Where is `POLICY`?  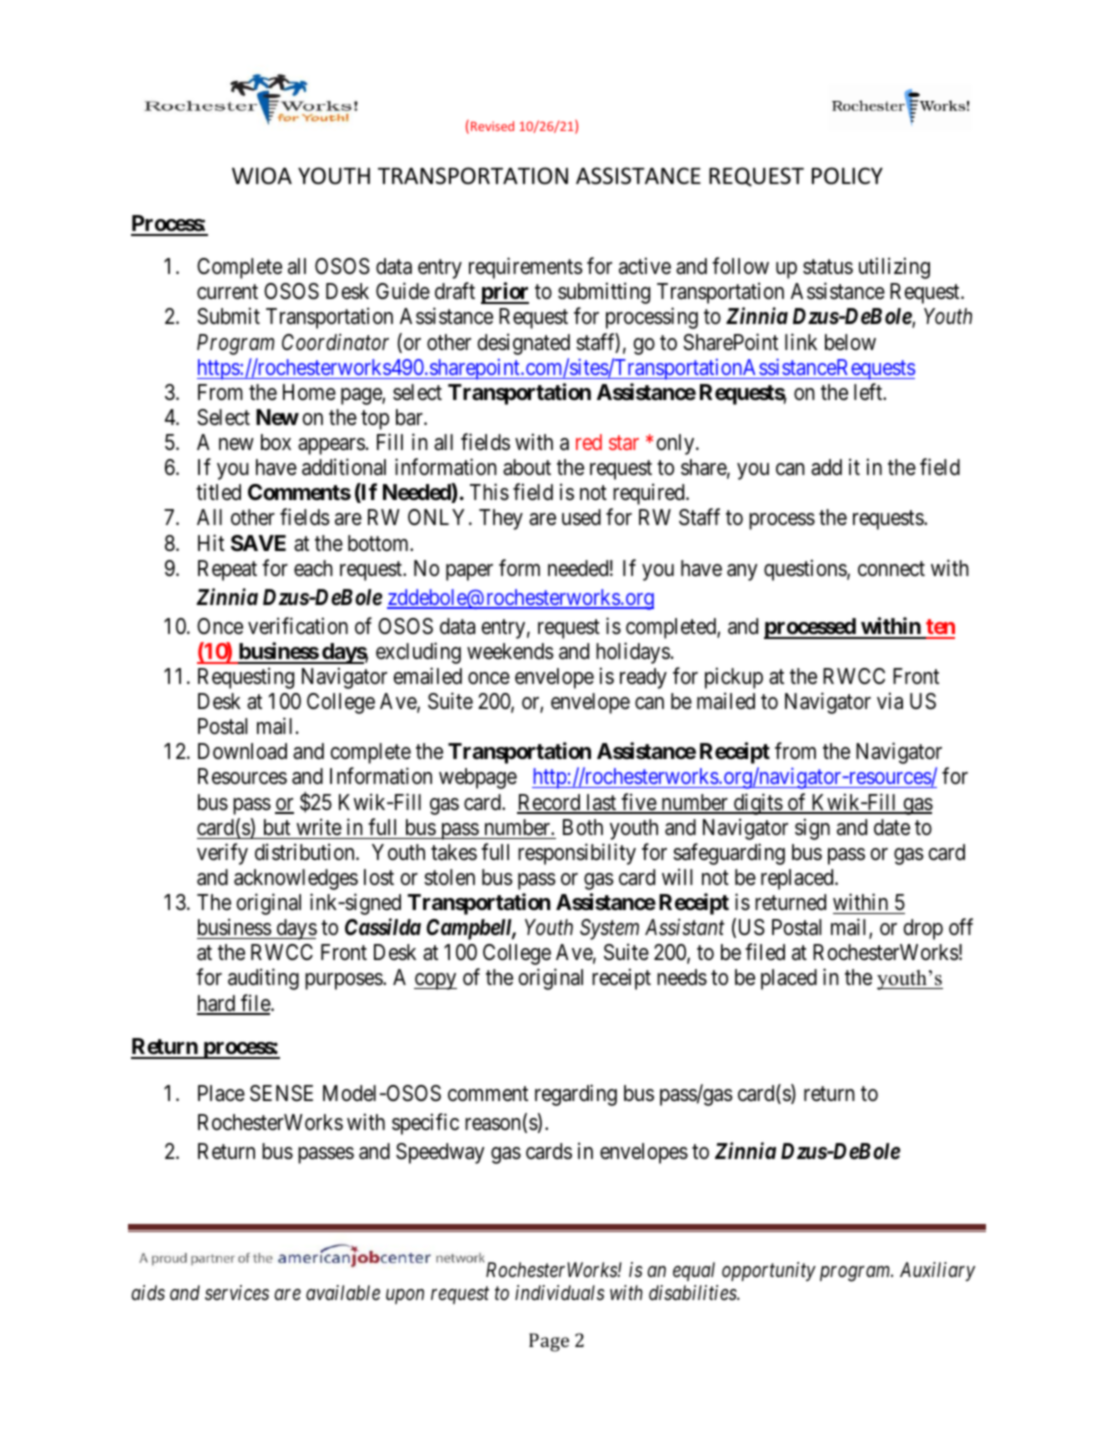
POLICY is located at coordinates (847, 176).
